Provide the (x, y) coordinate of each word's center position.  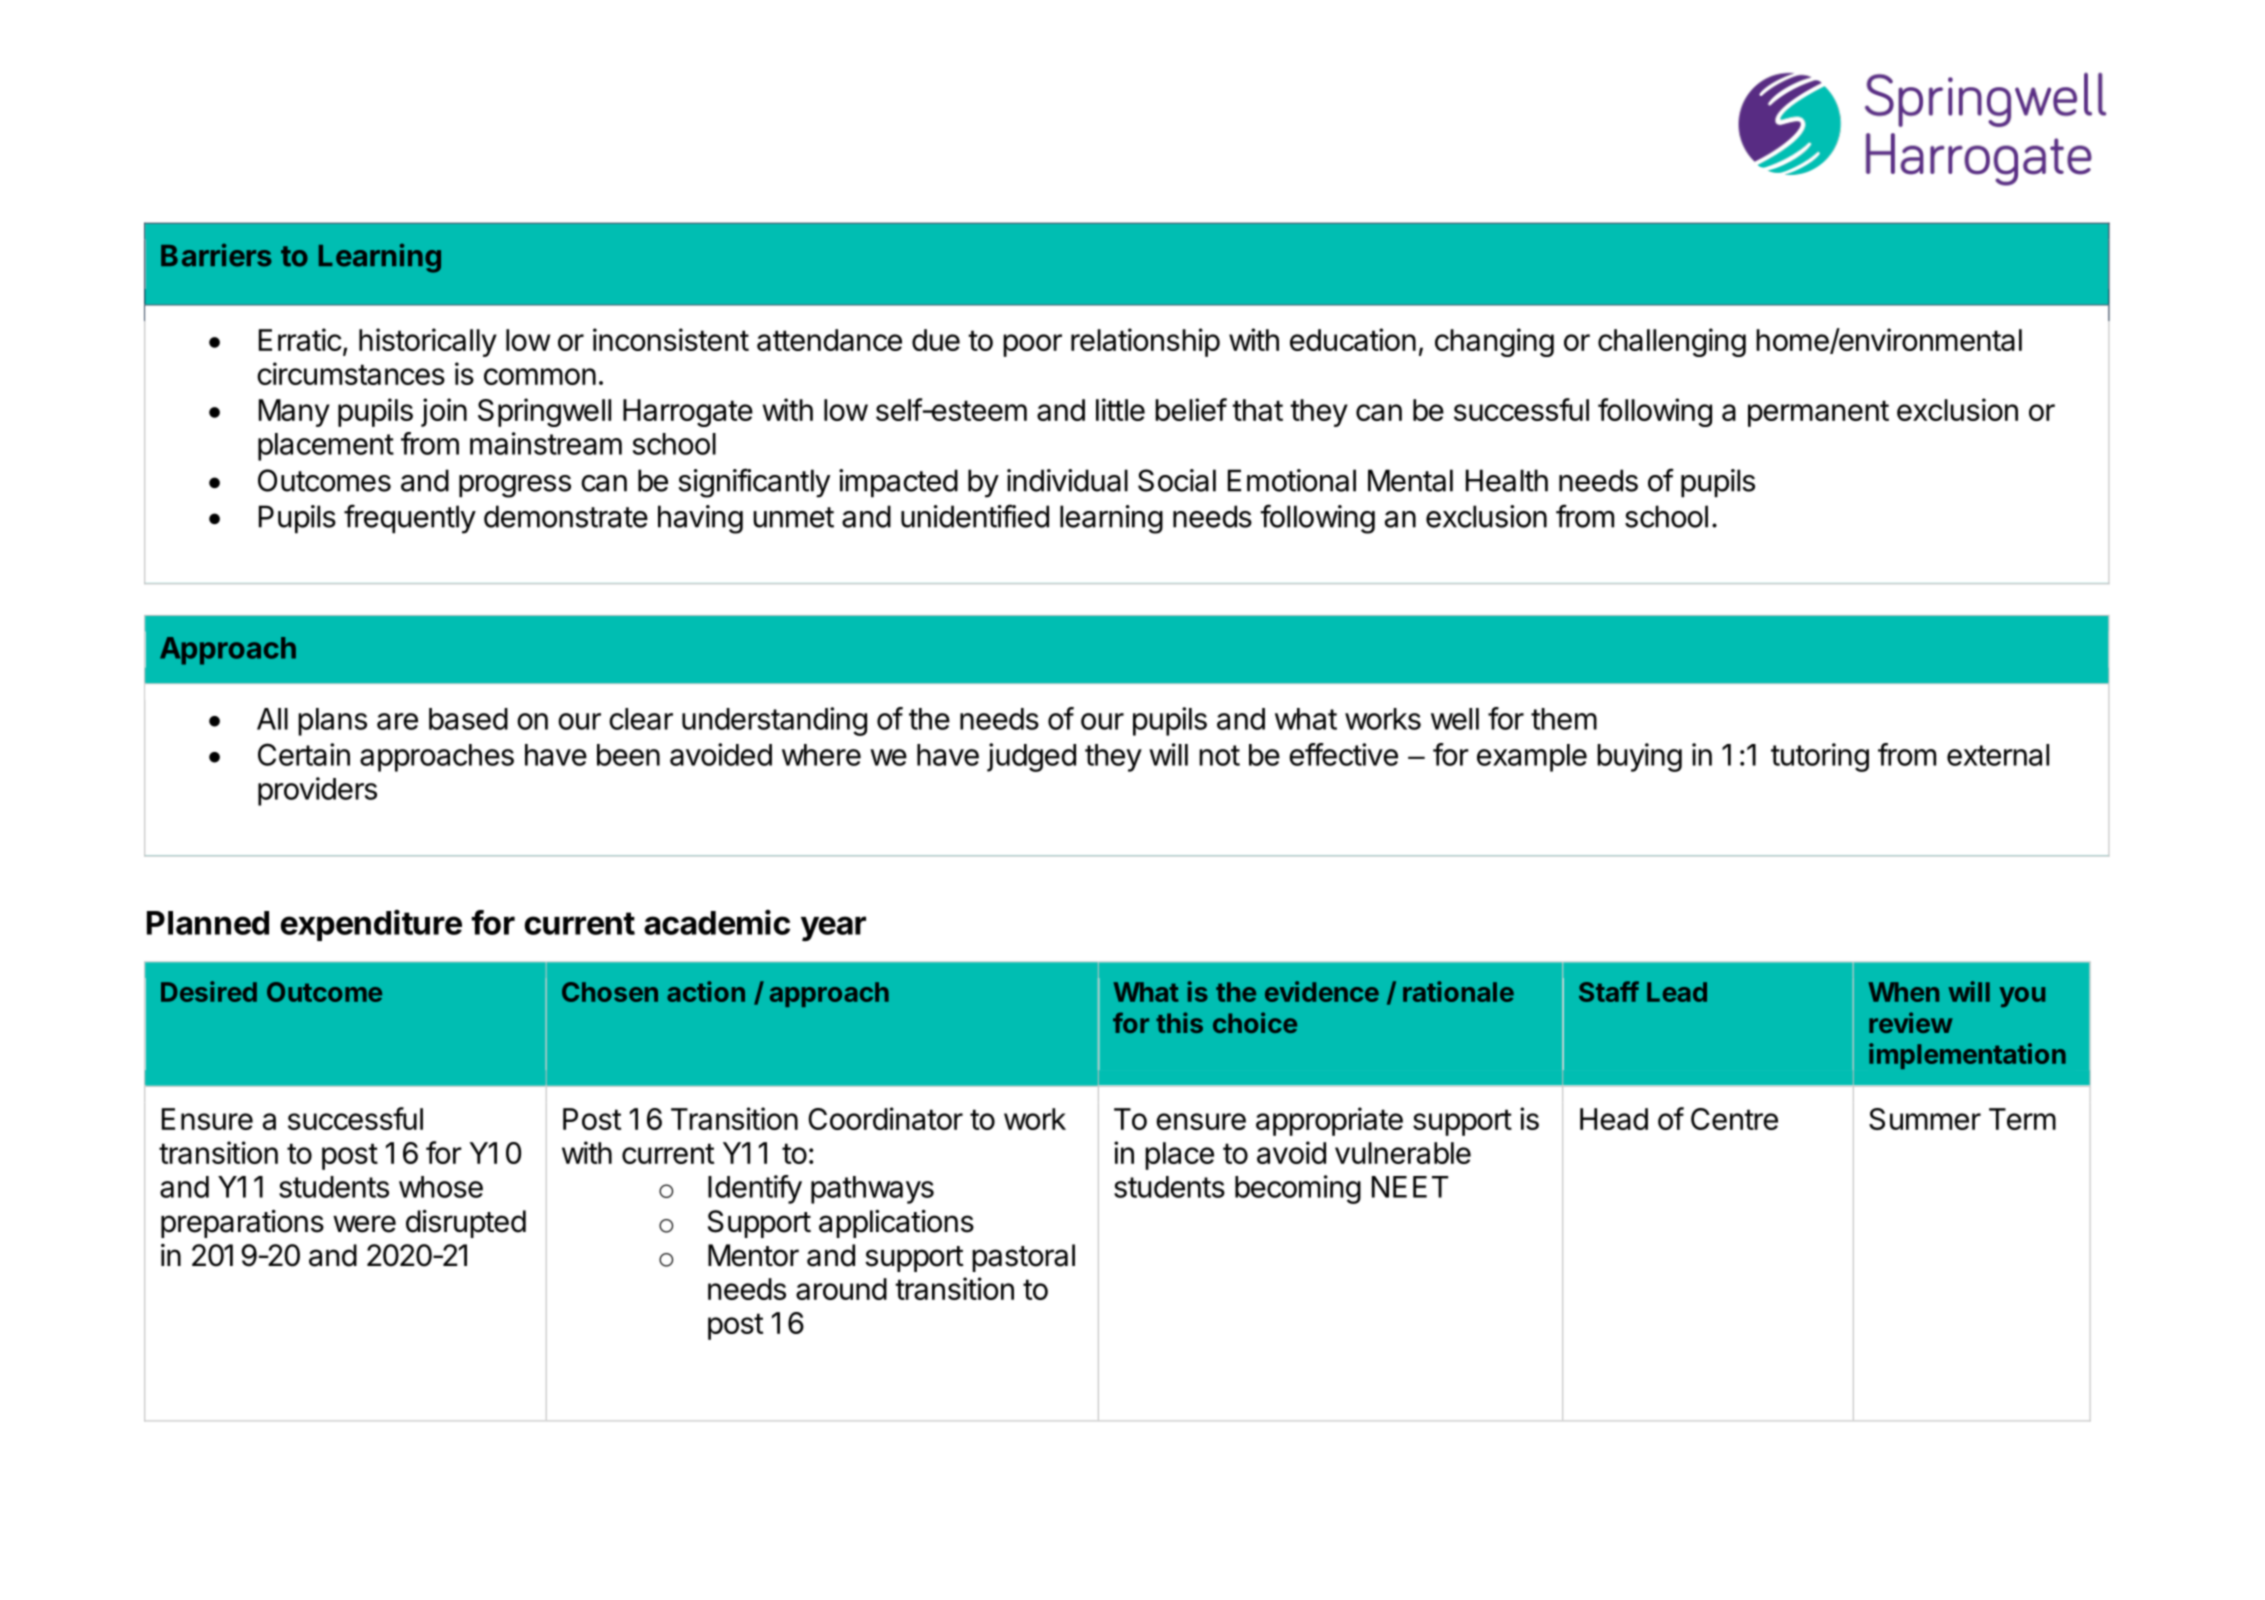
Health (1507, 480)
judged (1031, 757)
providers (317, 791)
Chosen (610, 992)
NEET (1410, 1187)
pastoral (1023, 1258)
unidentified (975, 516)
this (1179, 1022)
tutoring (1820, 757)
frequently (410, 519)
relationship (1145, 342)
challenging (1672, 342)
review (1911, 1022)
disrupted (466, 1224)
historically (428, 342)
